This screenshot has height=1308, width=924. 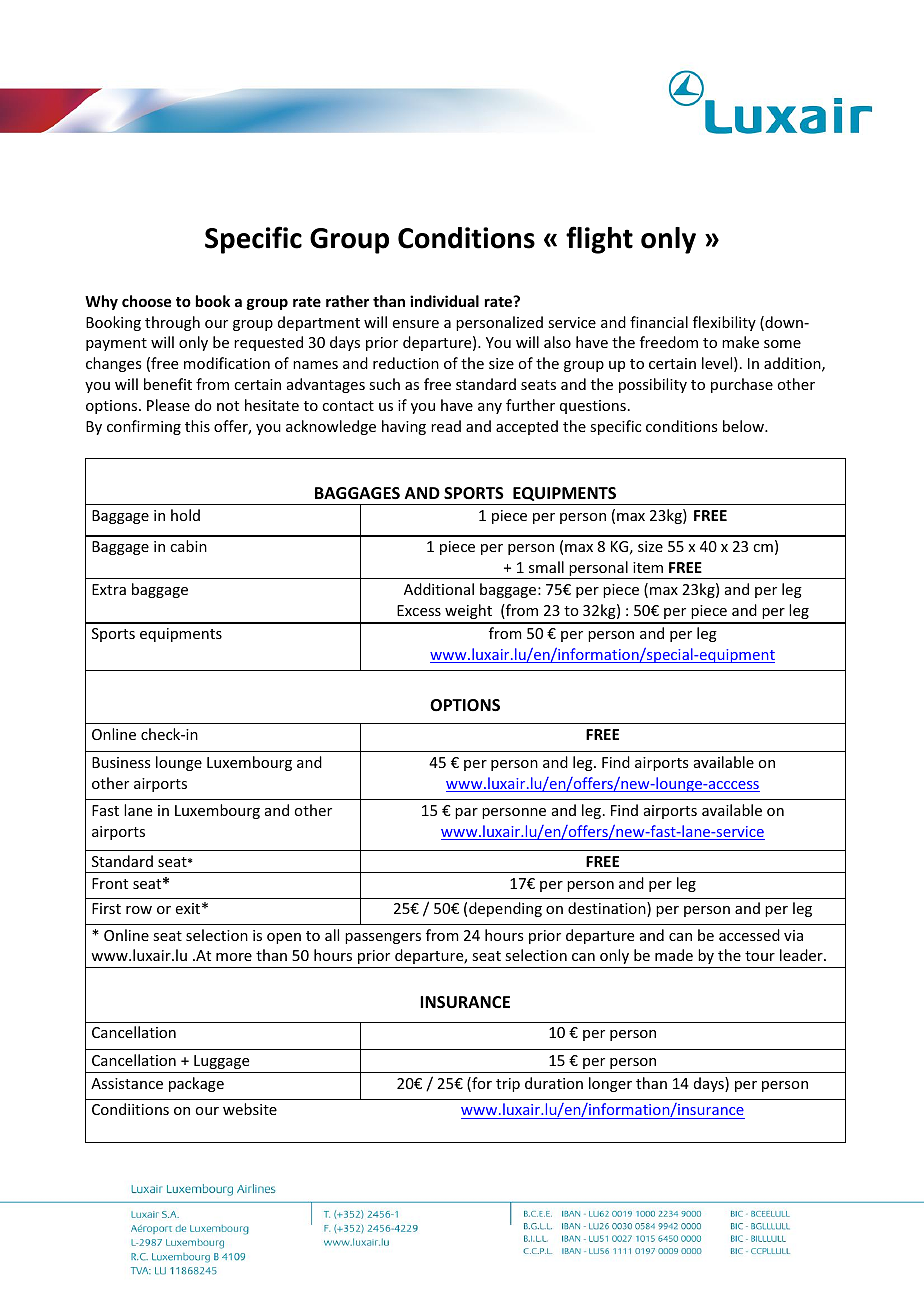 I want to click on trip, so click(x=508, y=1085).
